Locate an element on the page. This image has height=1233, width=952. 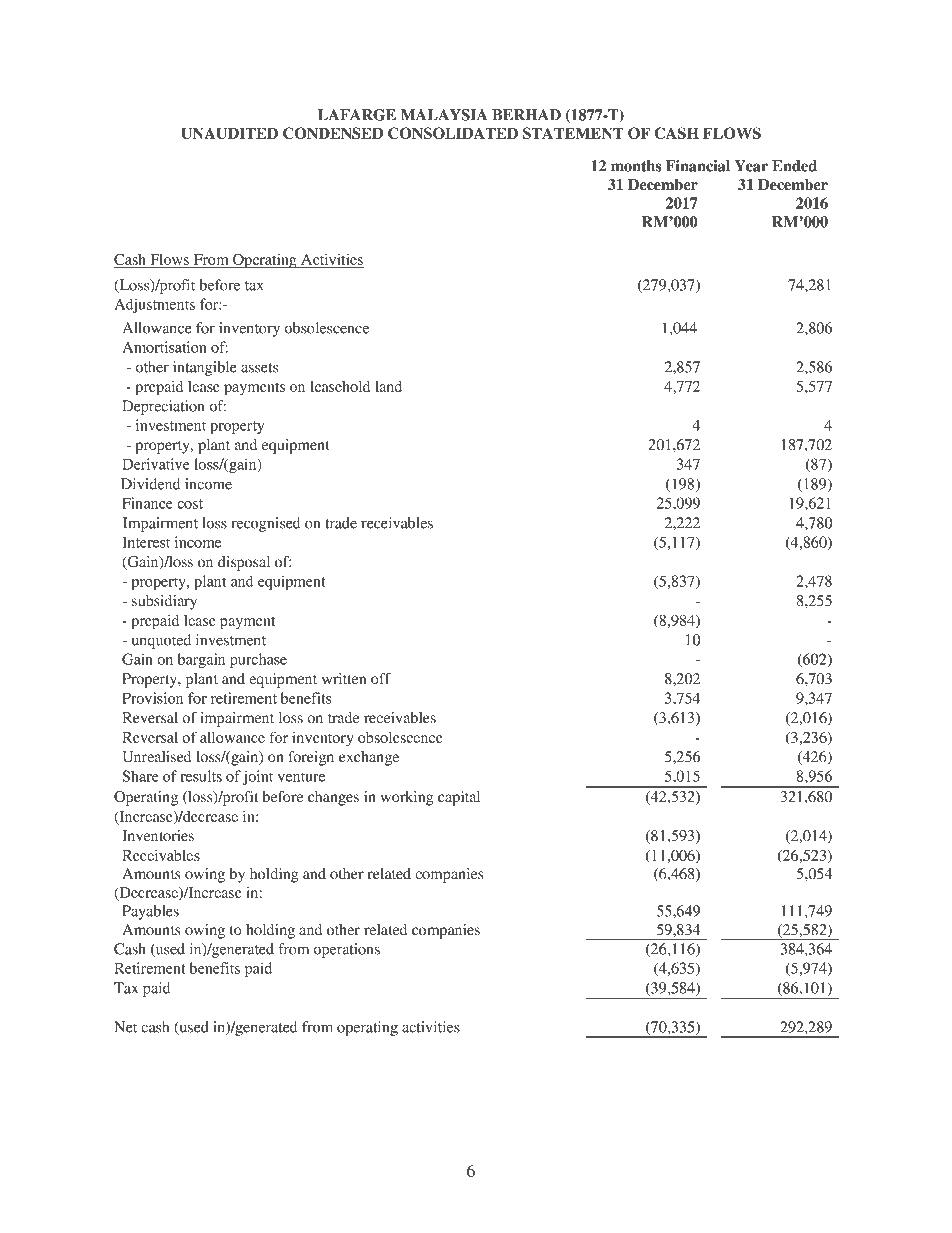
Net is located at coordinates (125, 1027).
